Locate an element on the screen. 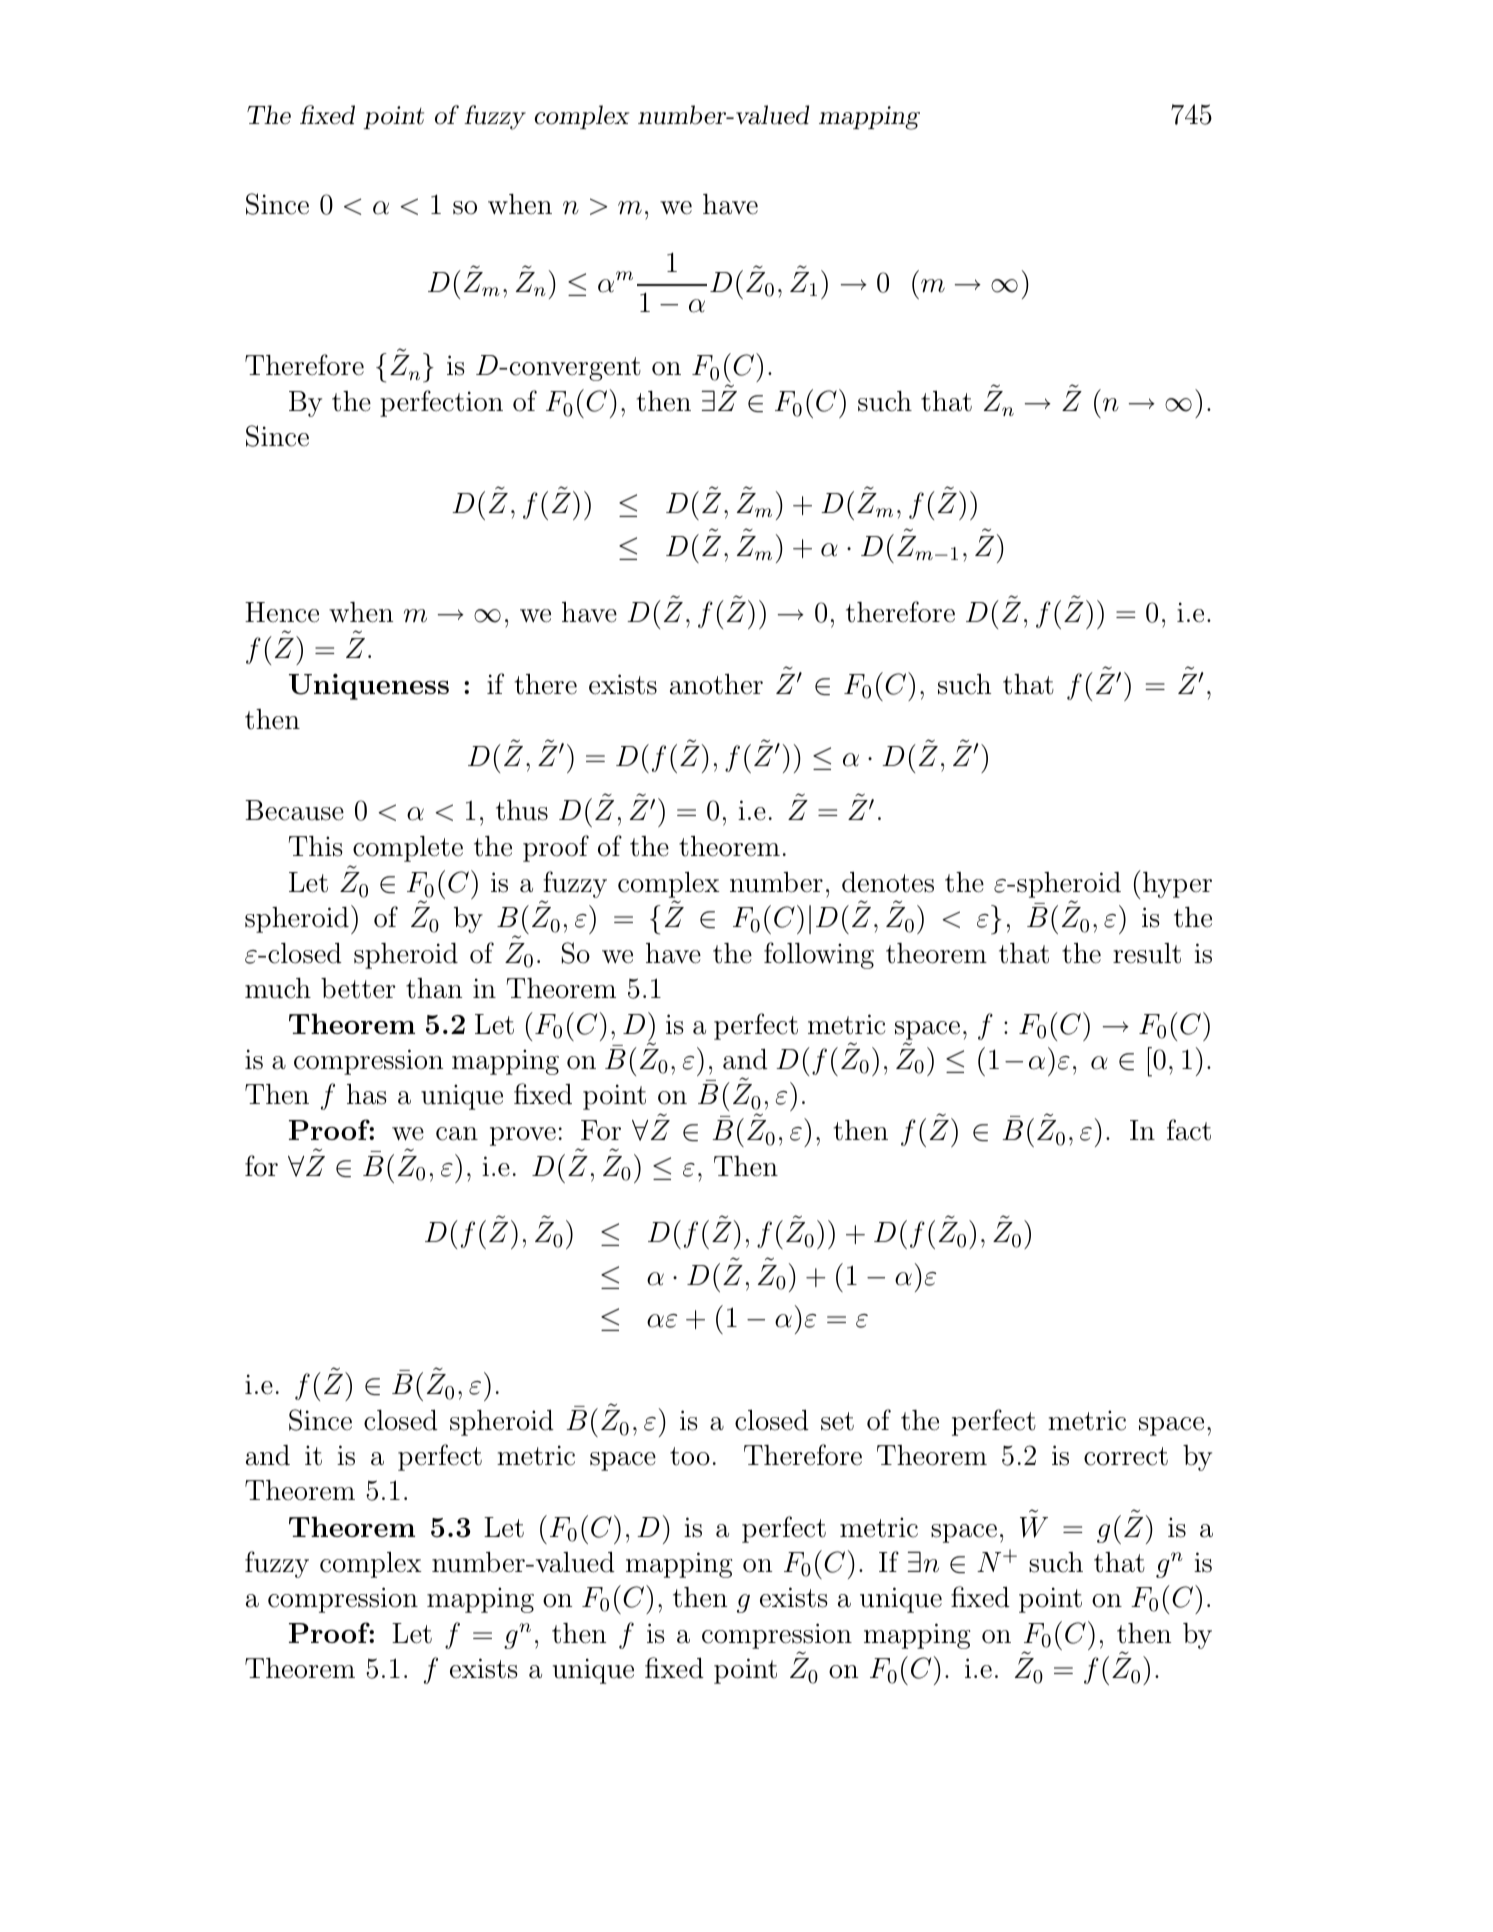 This screenshot has width=1493, height=1932. correct is located at coordinates (1126, 1456).
